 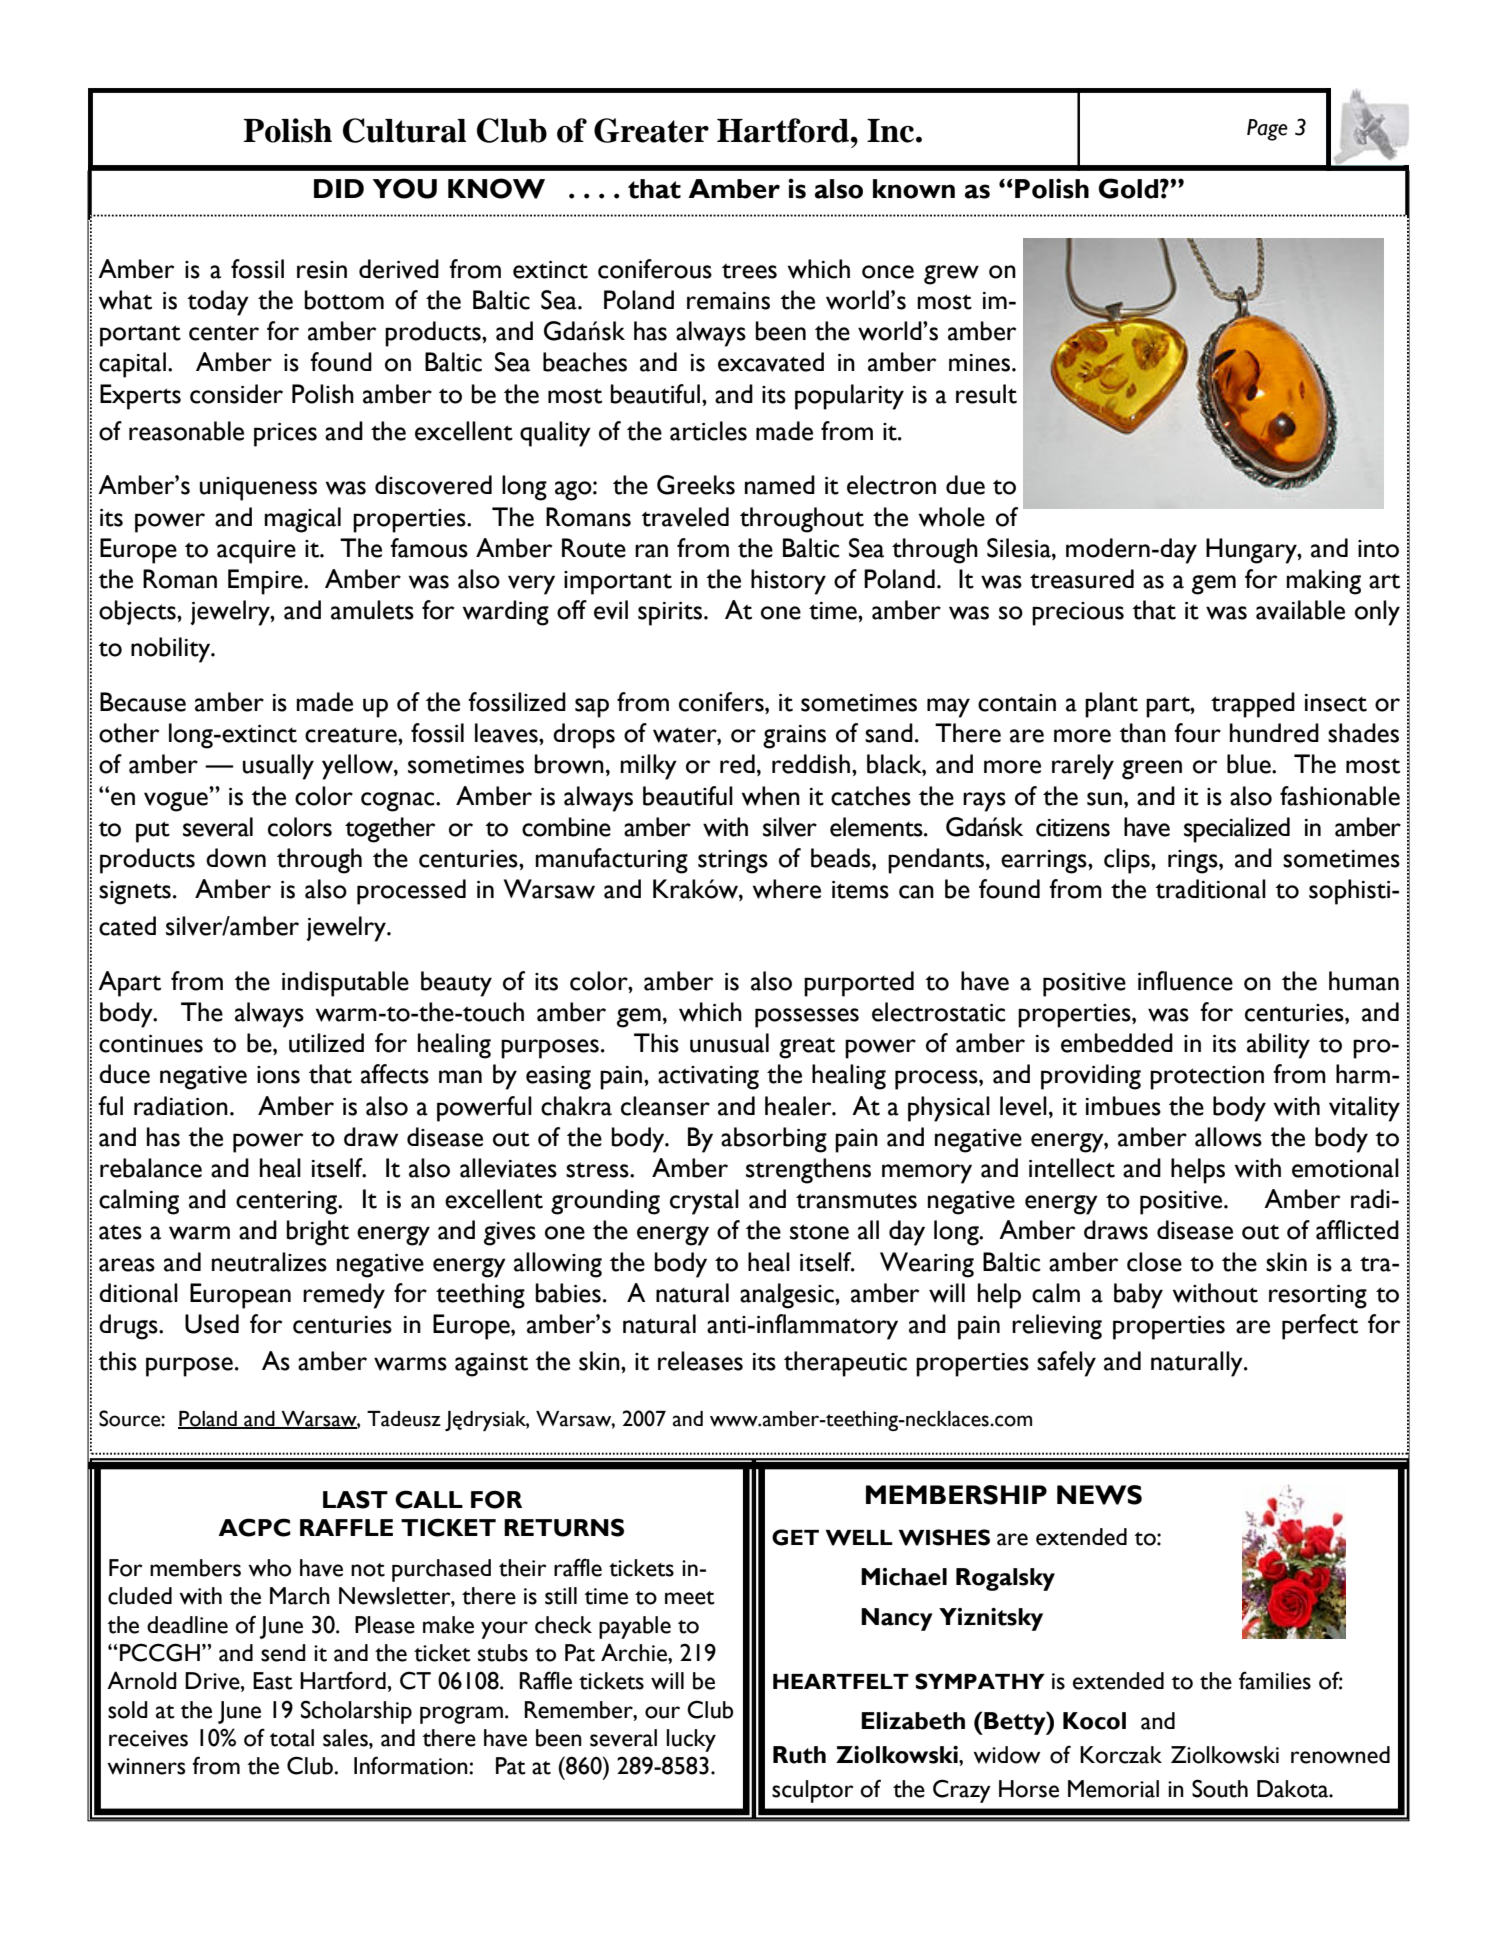 What do you see at coordinates (266, 582) in the page?
I see `Empire` at bounding box center [266, 582].
